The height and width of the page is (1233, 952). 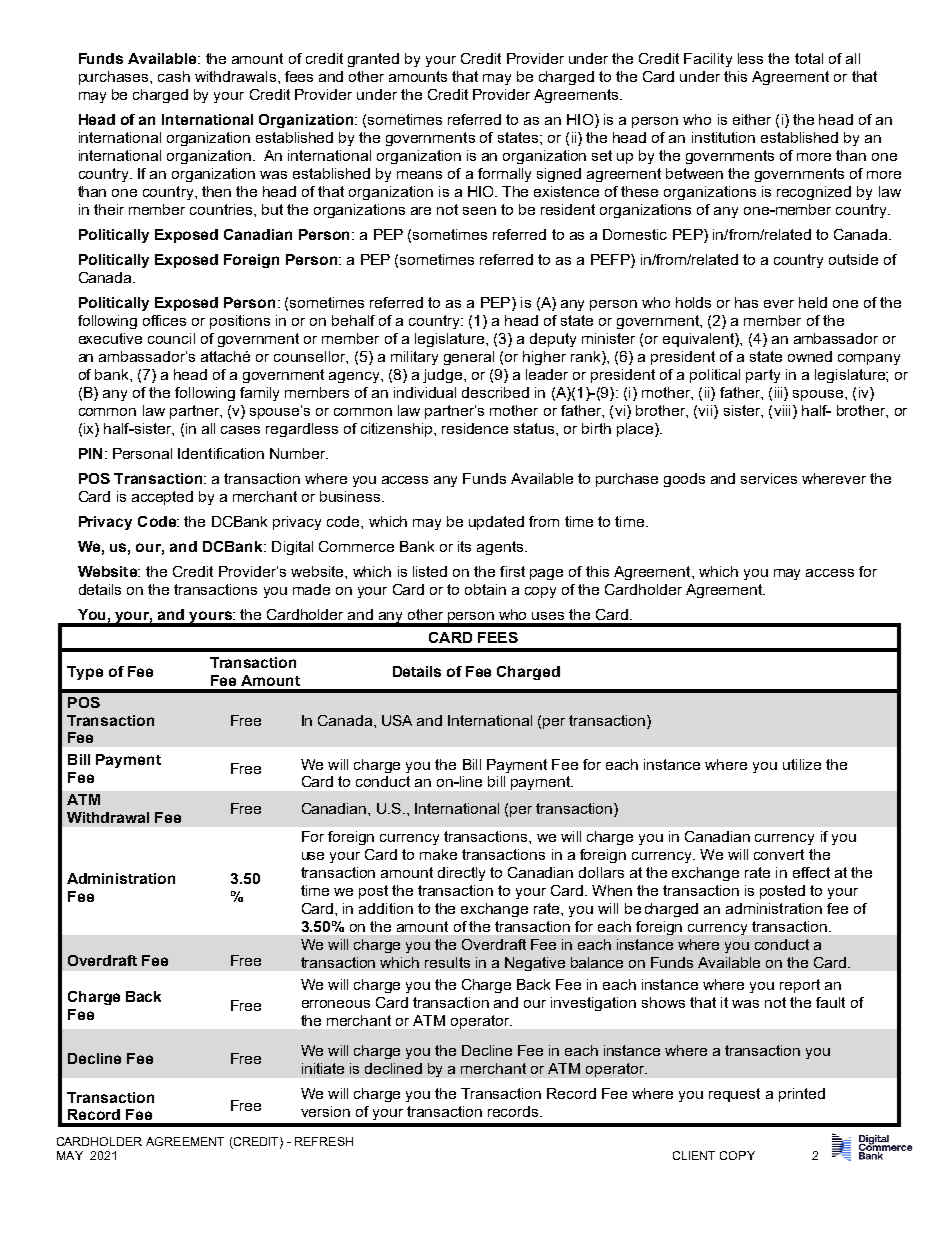 I want to click on services, so click(x=769, y=478).
